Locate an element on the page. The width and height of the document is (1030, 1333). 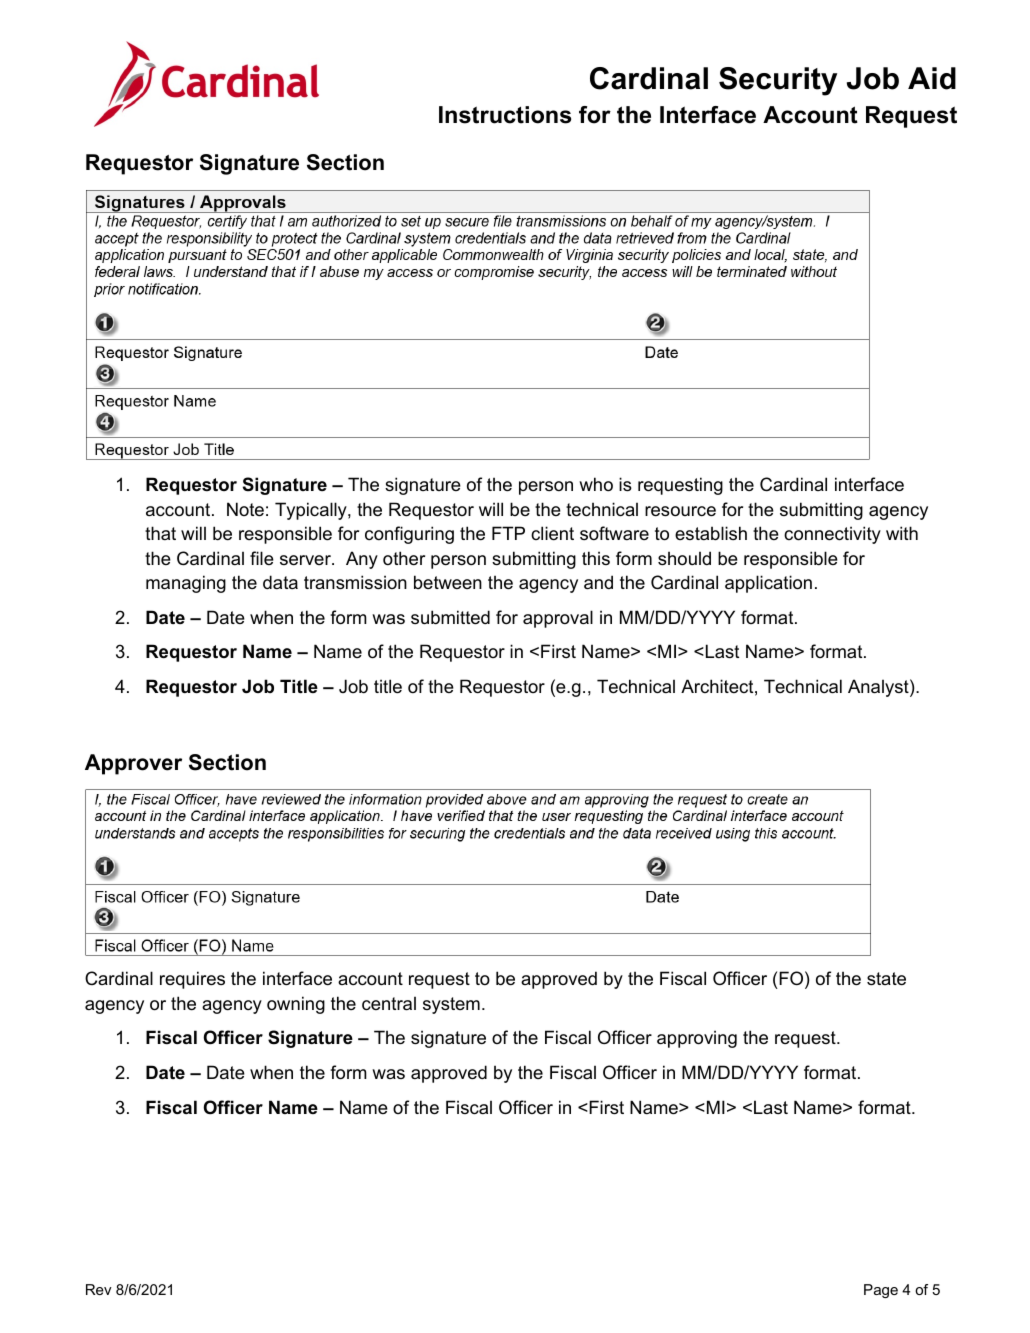
Security is located at coordinates (778, 81).
